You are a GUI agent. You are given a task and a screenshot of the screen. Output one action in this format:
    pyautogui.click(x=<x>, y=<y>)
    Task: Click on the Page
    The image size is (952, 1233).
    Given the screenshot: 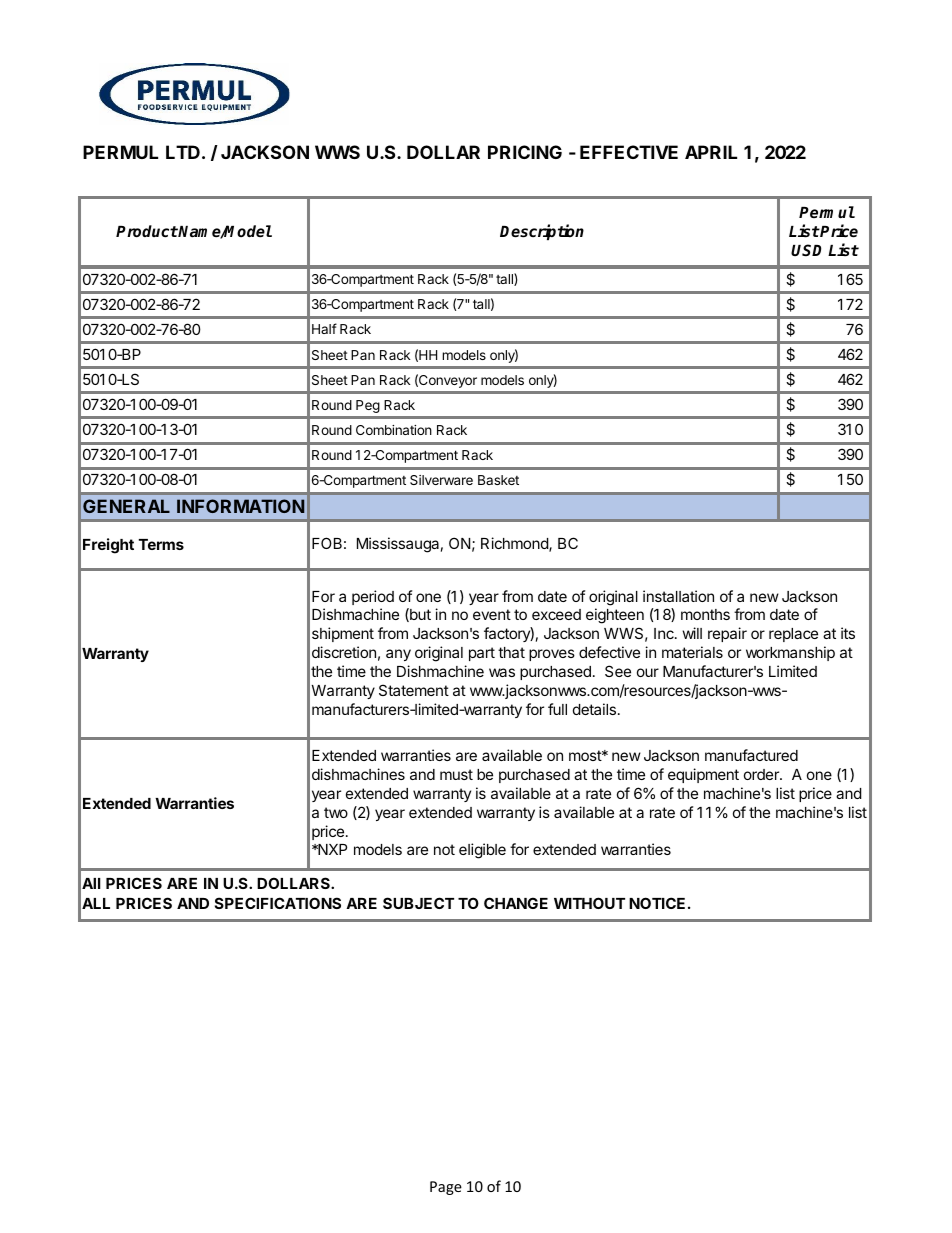 What is the action you would take?
    pyautogui.click(x=446, y=1188)
